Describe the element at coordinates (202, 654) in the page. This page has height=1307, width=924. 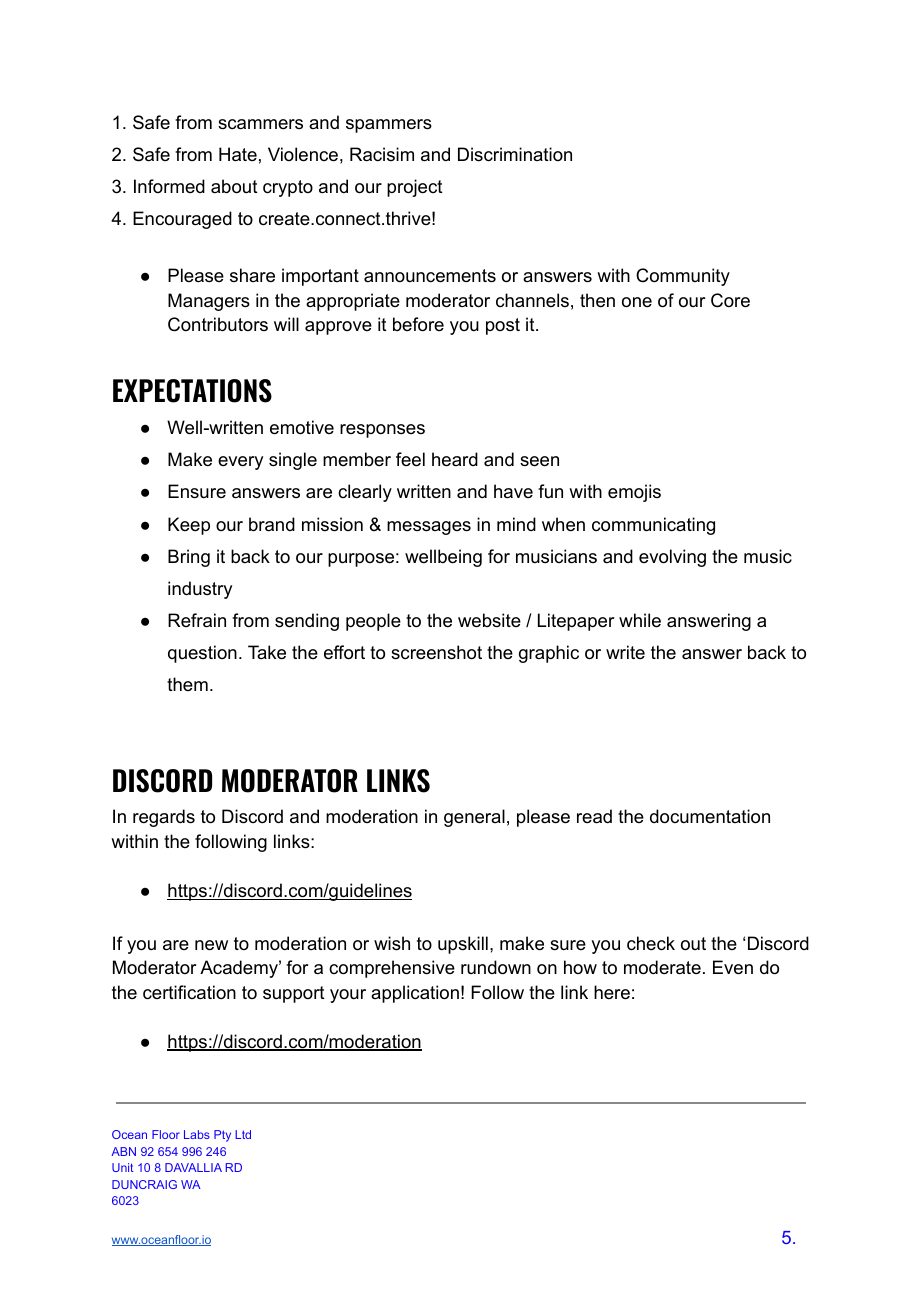
I see `question` at that location.
